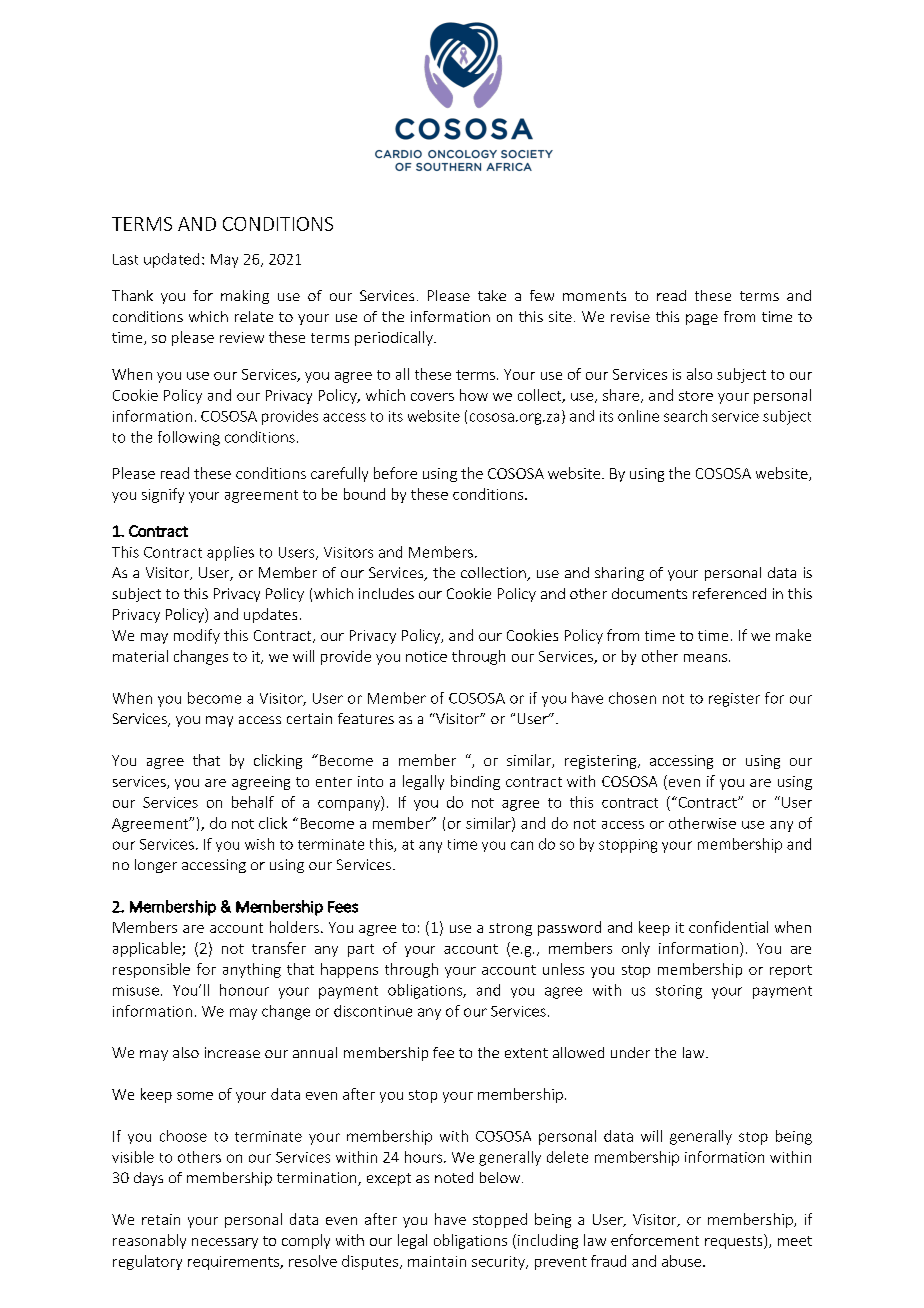 The image size is (924, 1308). I want to click on maintain, so click(437, 1261).
